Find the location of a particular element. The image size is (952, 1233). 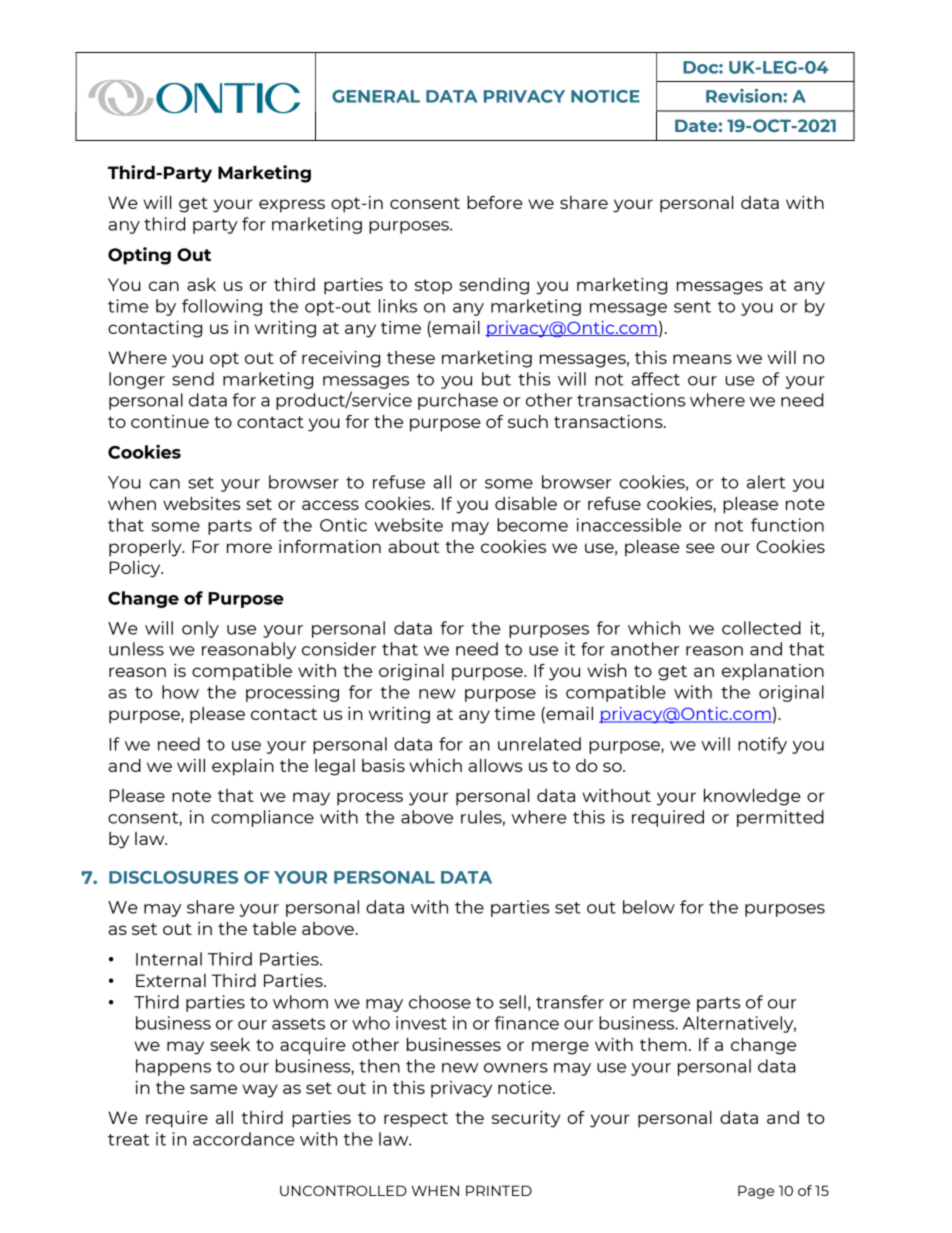

continue is located at coordinates (170, 421).
